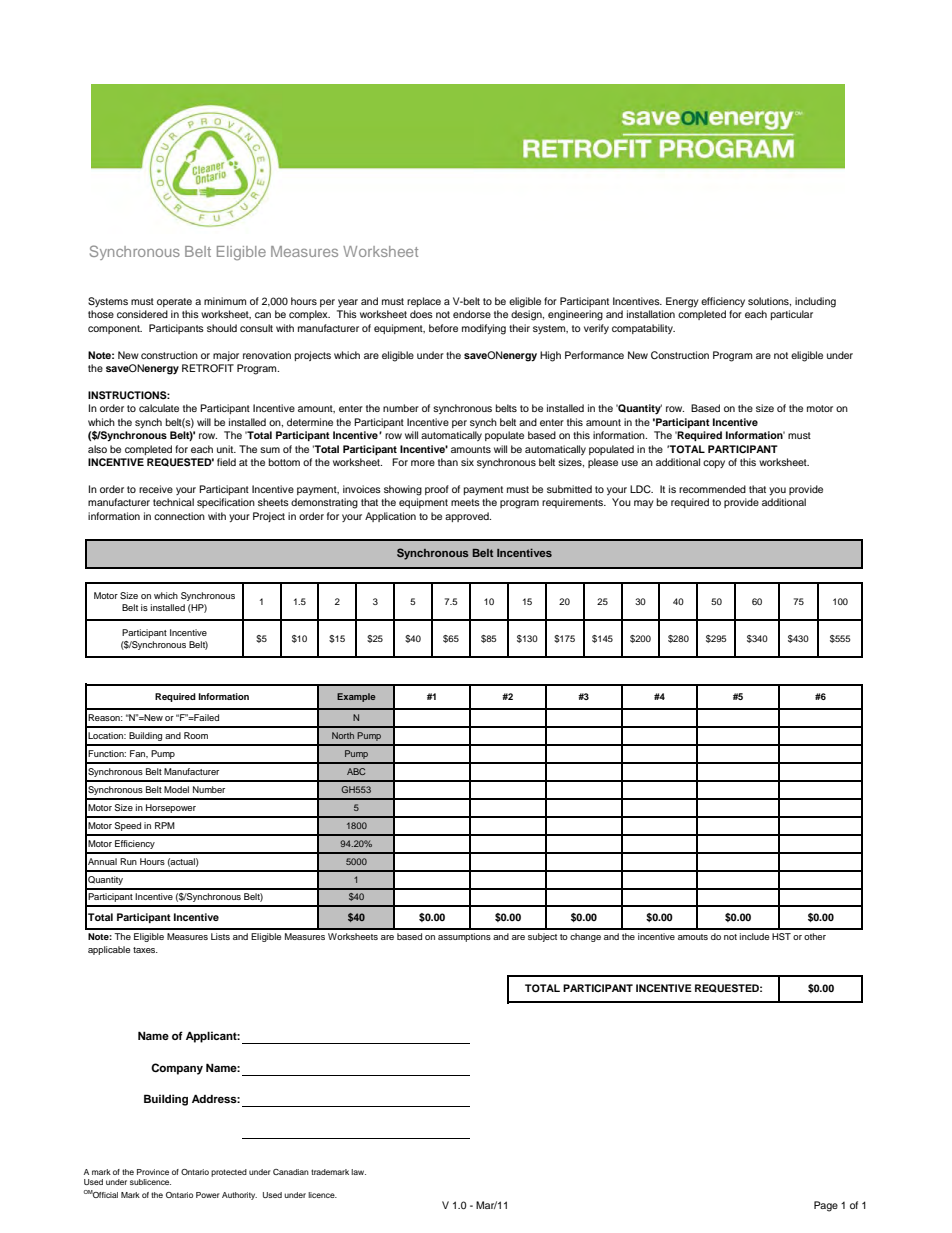 The image size is (952, 1233). I want to click on include, so click(754, 936).
